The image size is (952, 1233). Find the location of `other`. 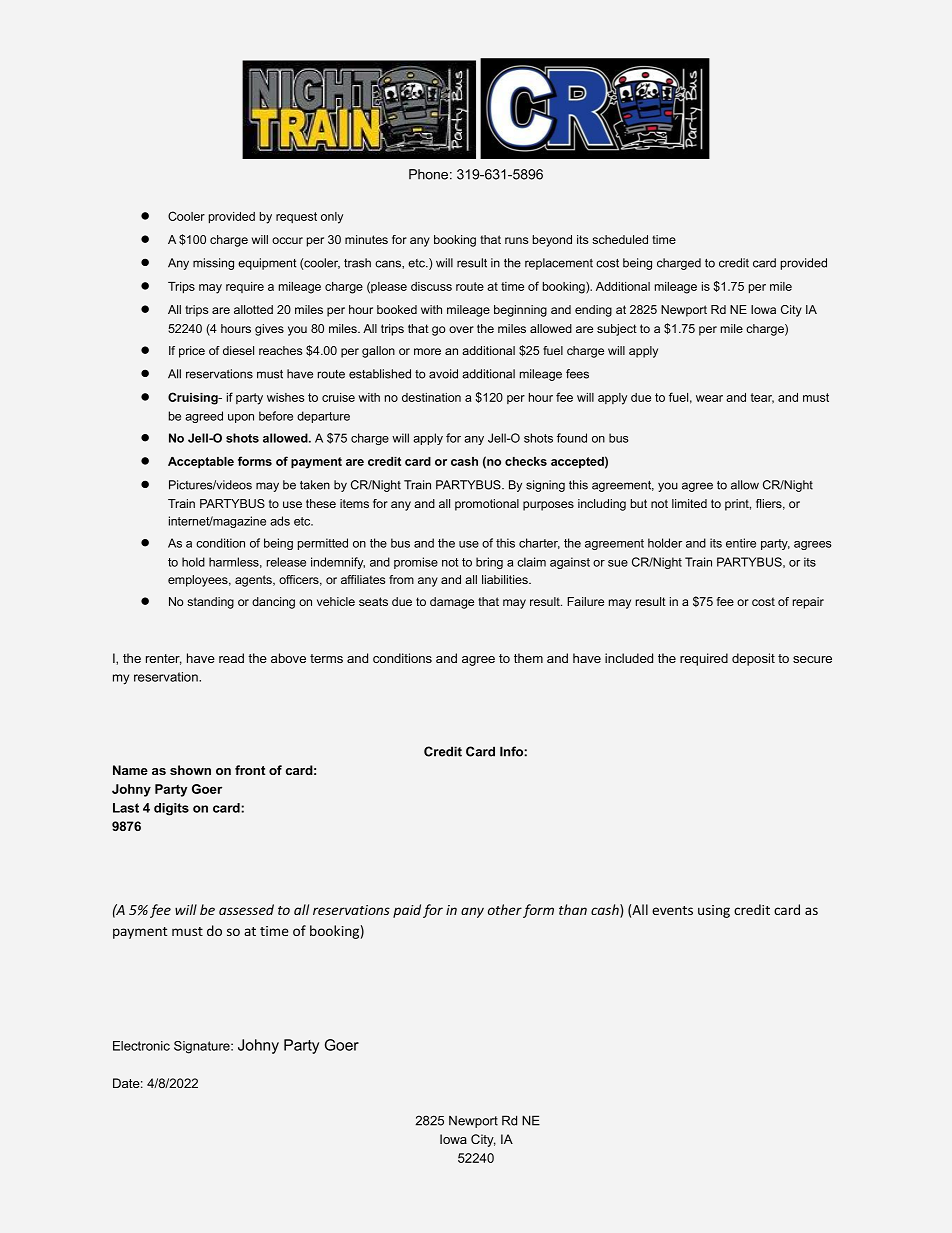

other is located at coordinates (505, 909).
